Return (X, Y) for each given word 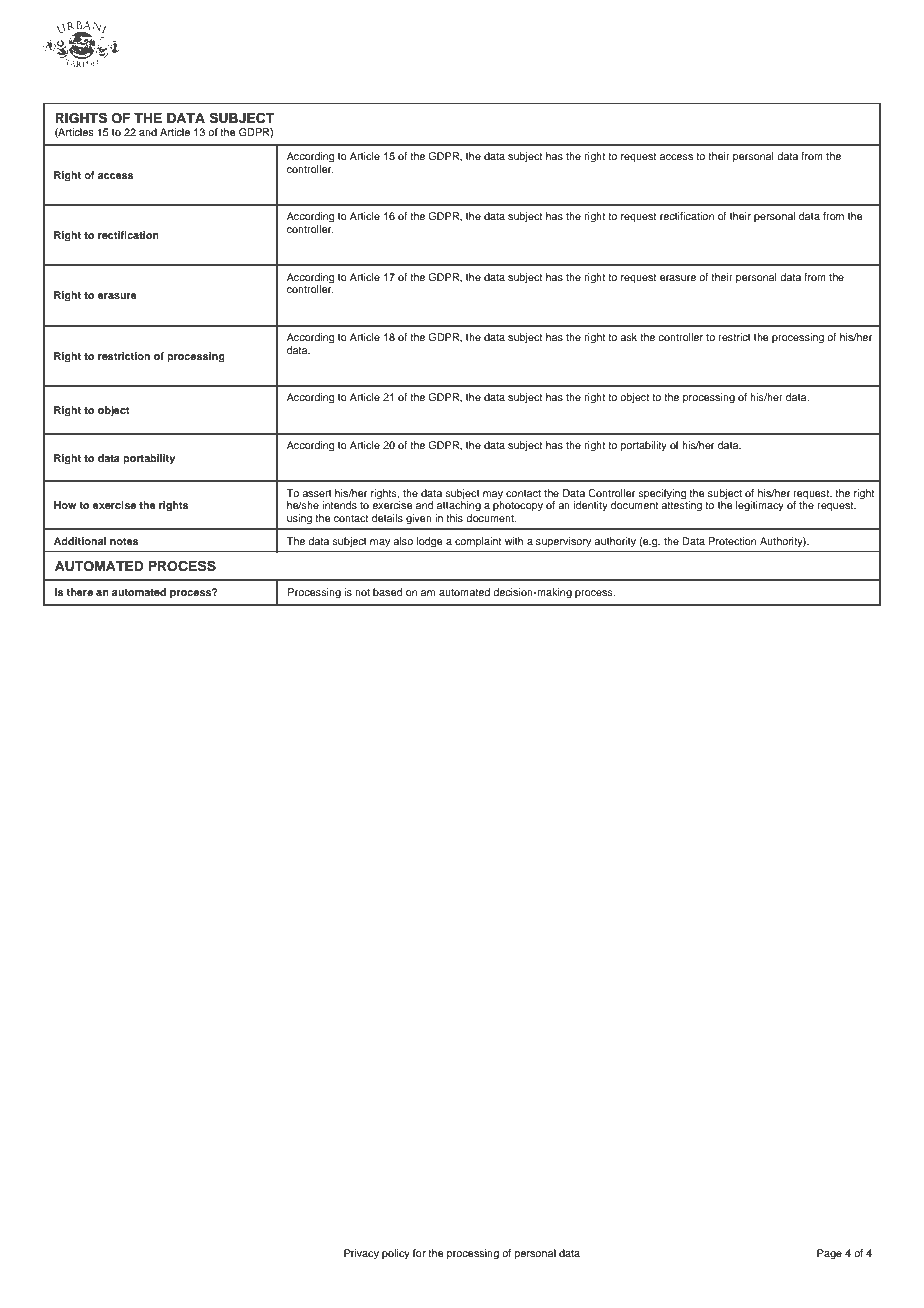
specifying (662, 494)
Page (829, 1254)
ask (628, 337)
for (419, 1253)
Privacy (361, 1254)
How (65, 505)
